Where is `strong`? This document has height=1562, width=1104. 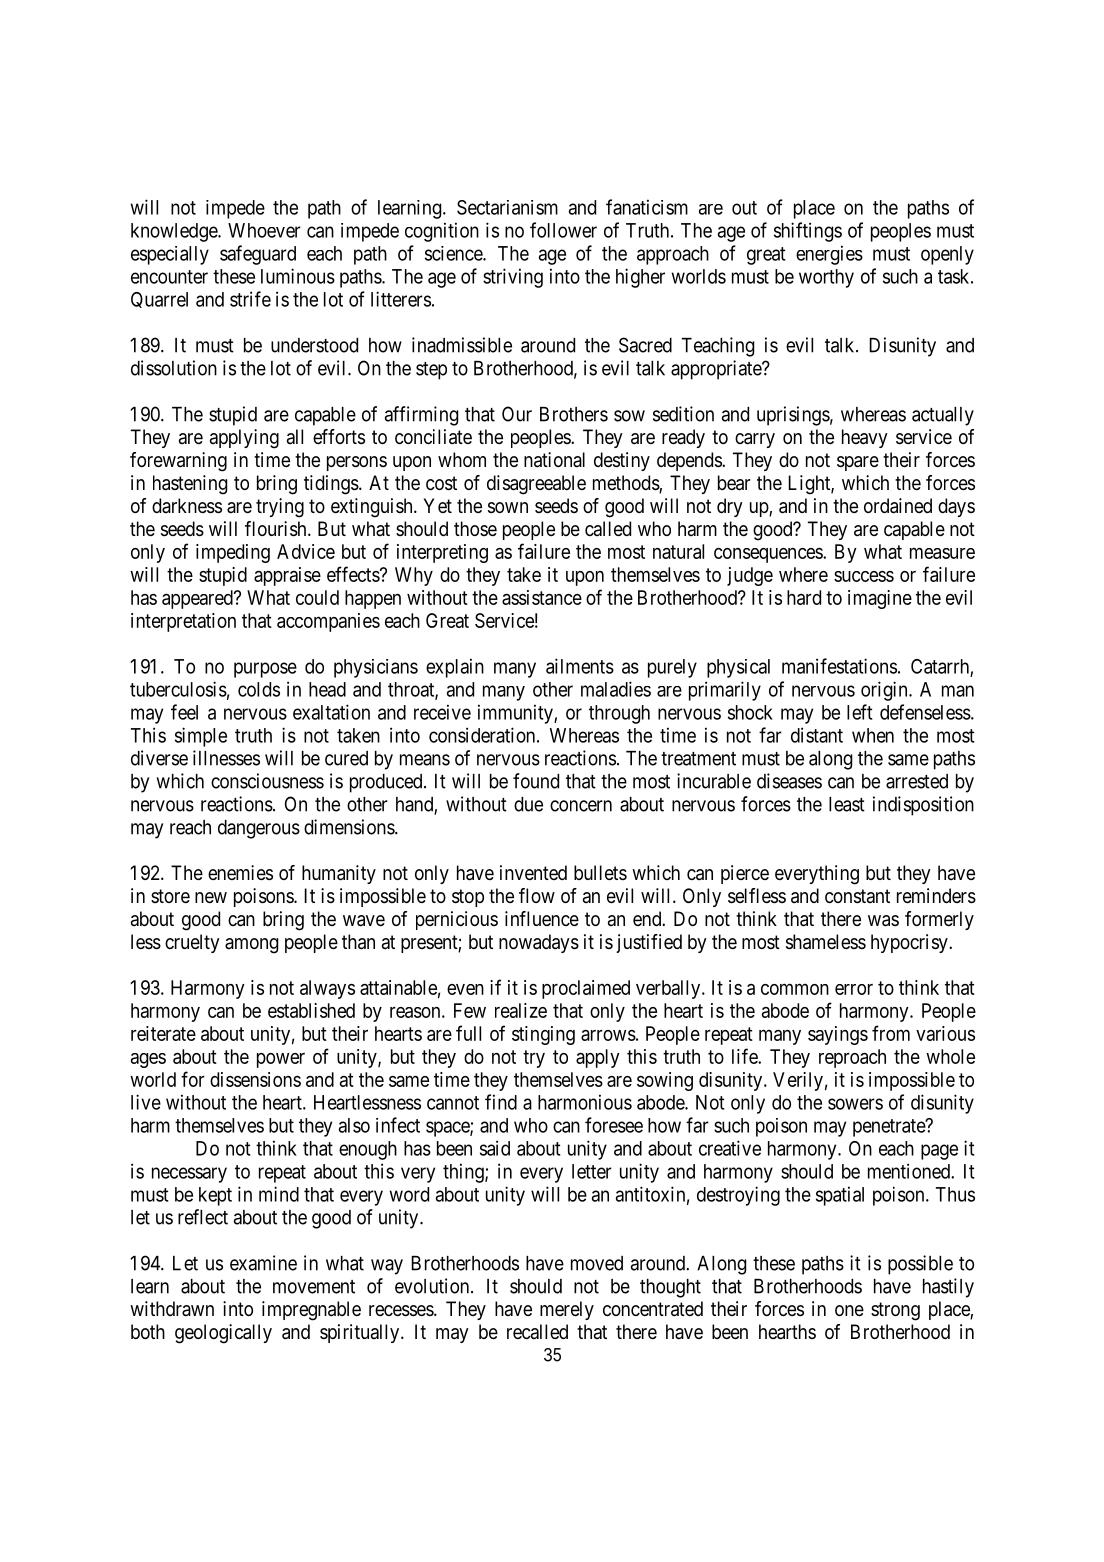
strong is located at coordinates (895, 1311).
